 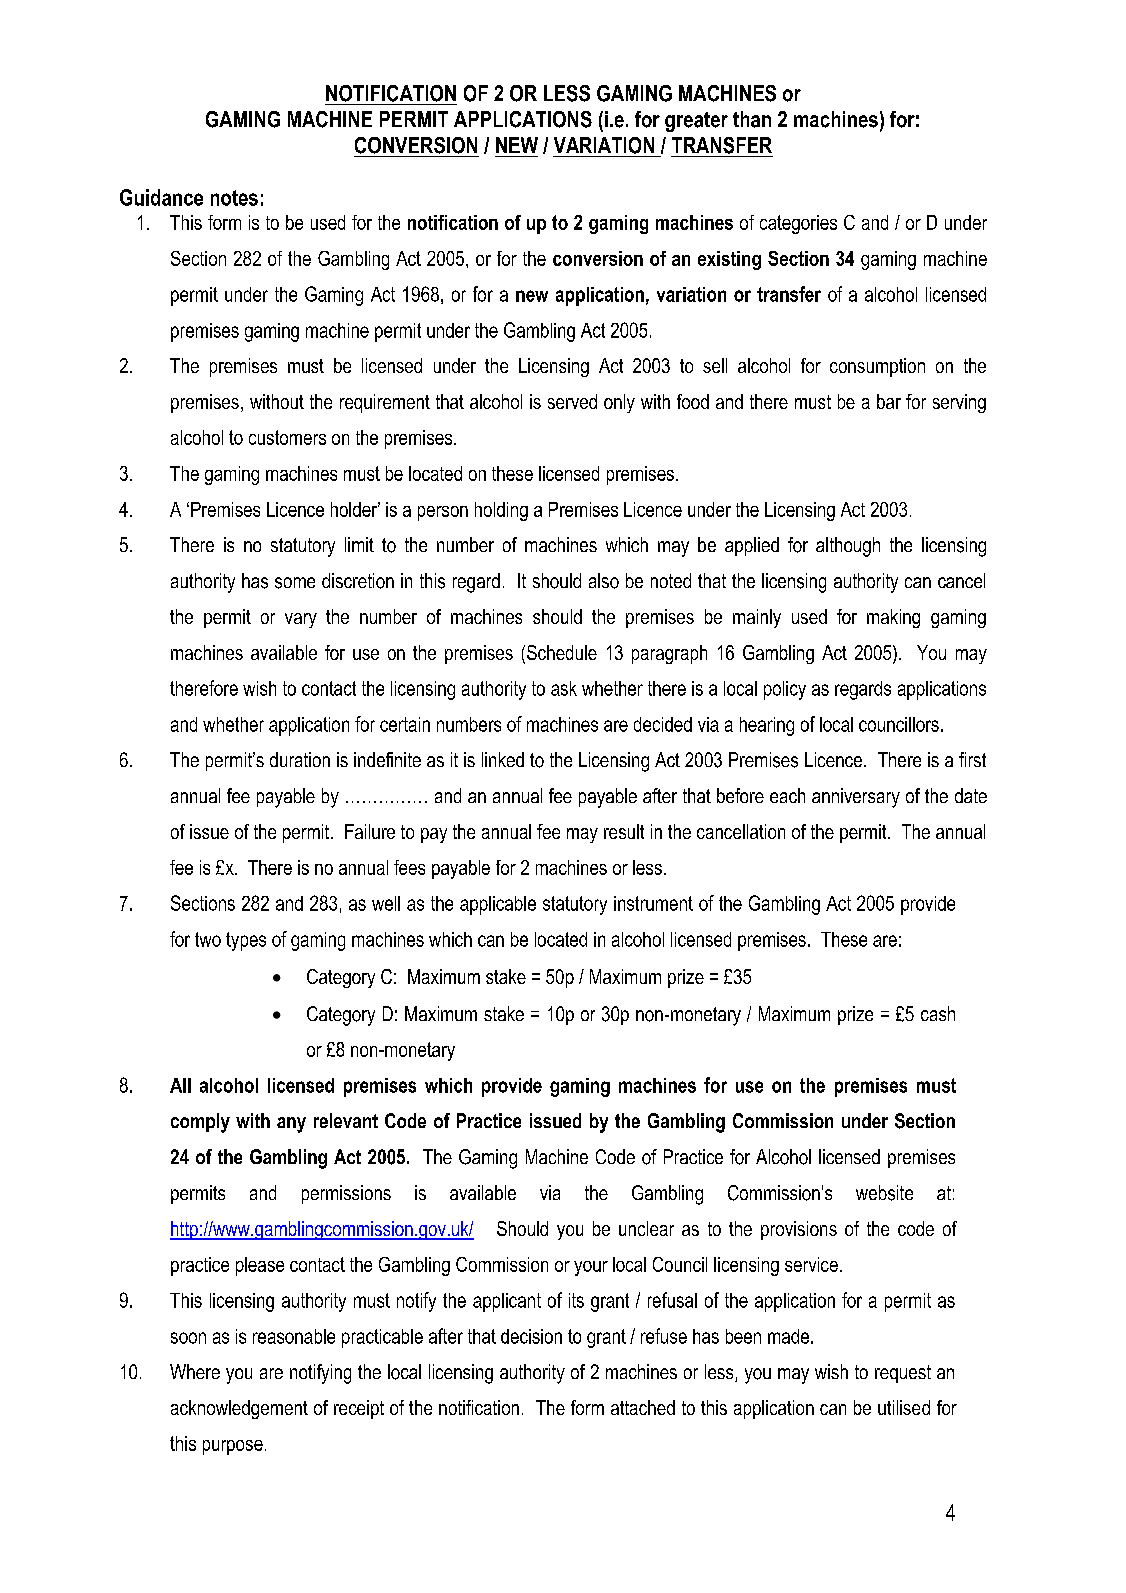 I want to click on types, so click(x=246, y=941).
